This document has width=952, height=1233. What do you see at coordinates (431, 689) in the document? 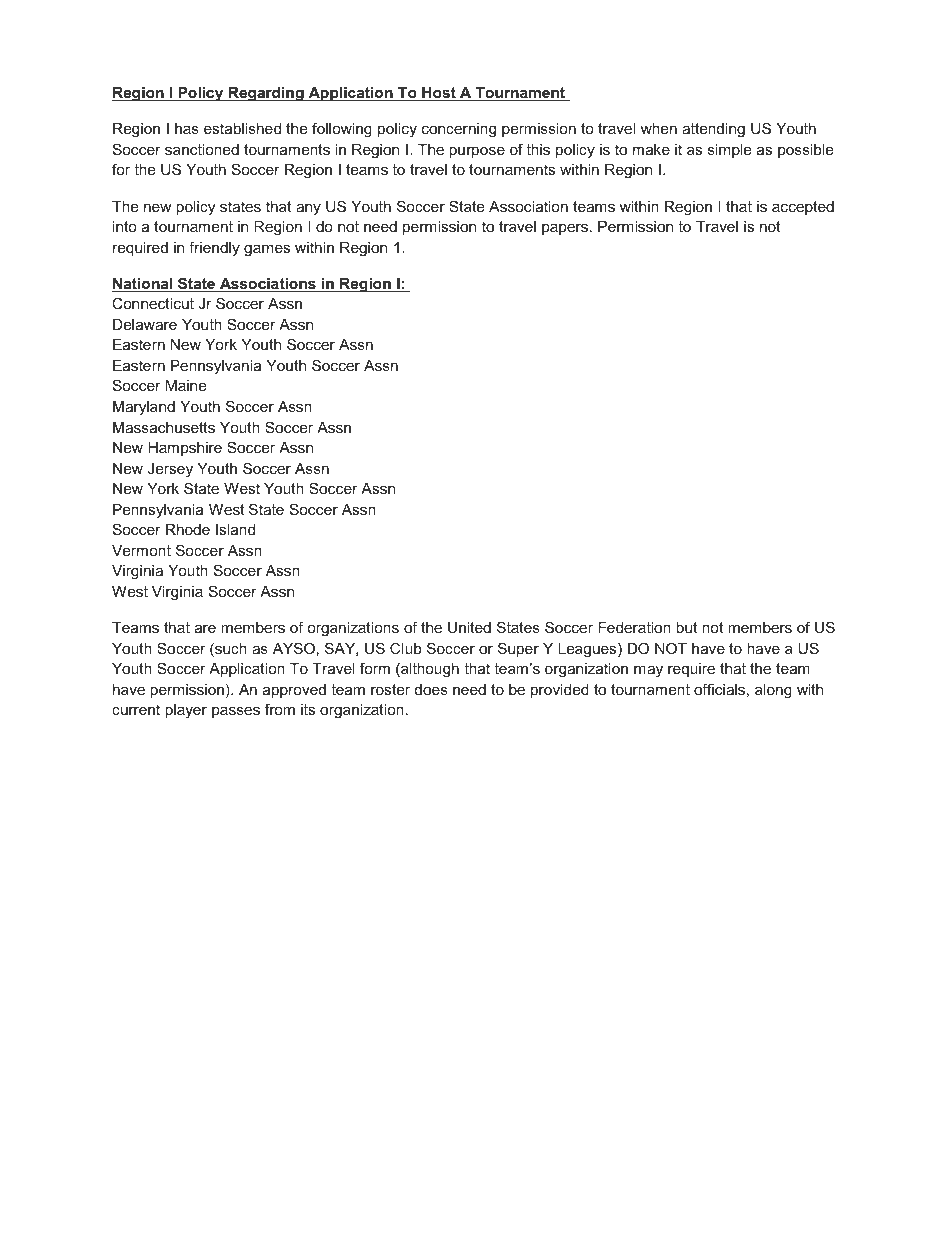
I see `does` at bounding box center [431, 689].
